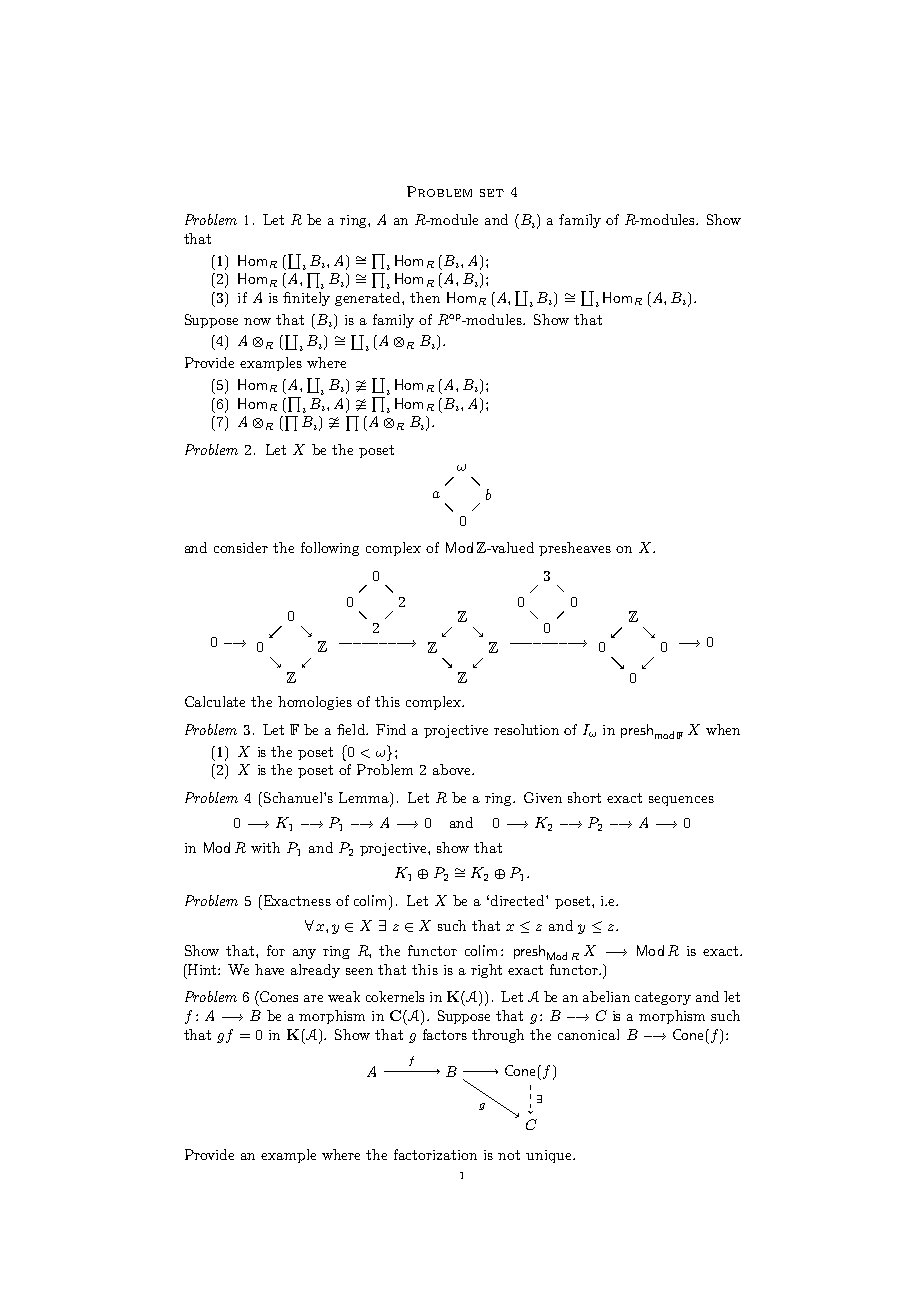 This screenshot has height=1308, width=924. I want to click on then, so click(425, 297).
